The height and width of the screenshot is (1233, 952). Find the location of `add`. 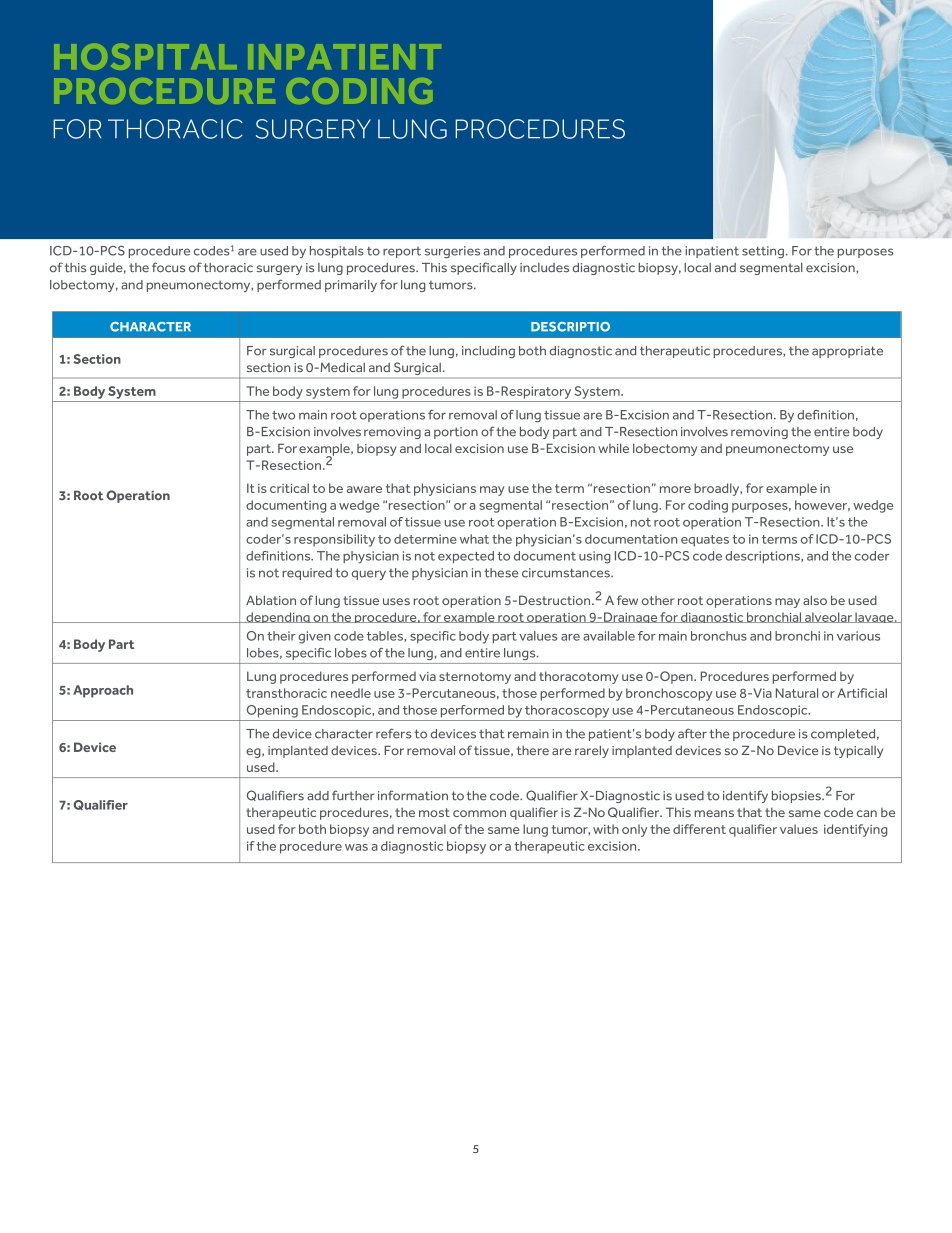

add is located at coordinates (318, 796).
